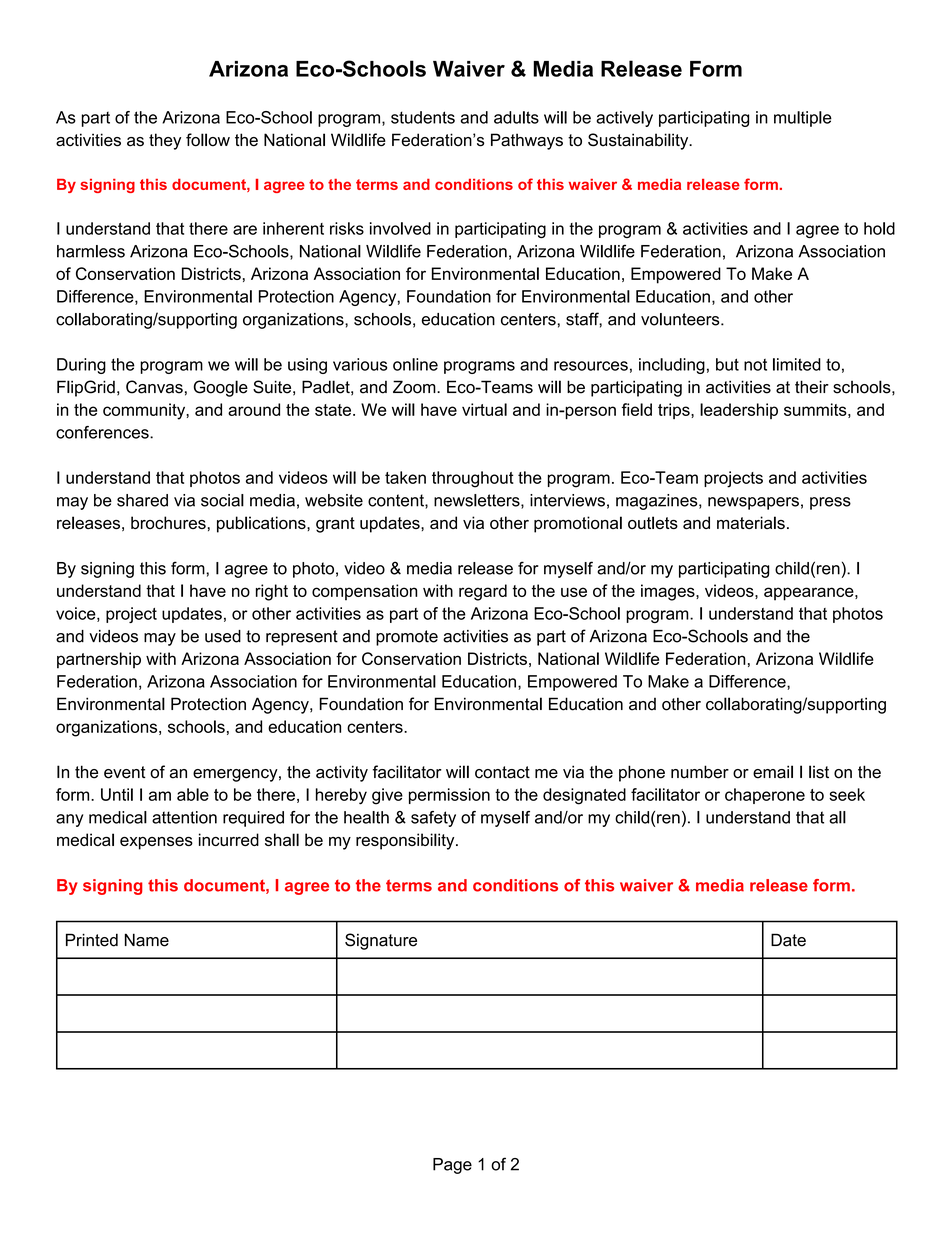  Describe the element at coordinates (803, 119) in the screenshot. I see `multiple` at that location.
